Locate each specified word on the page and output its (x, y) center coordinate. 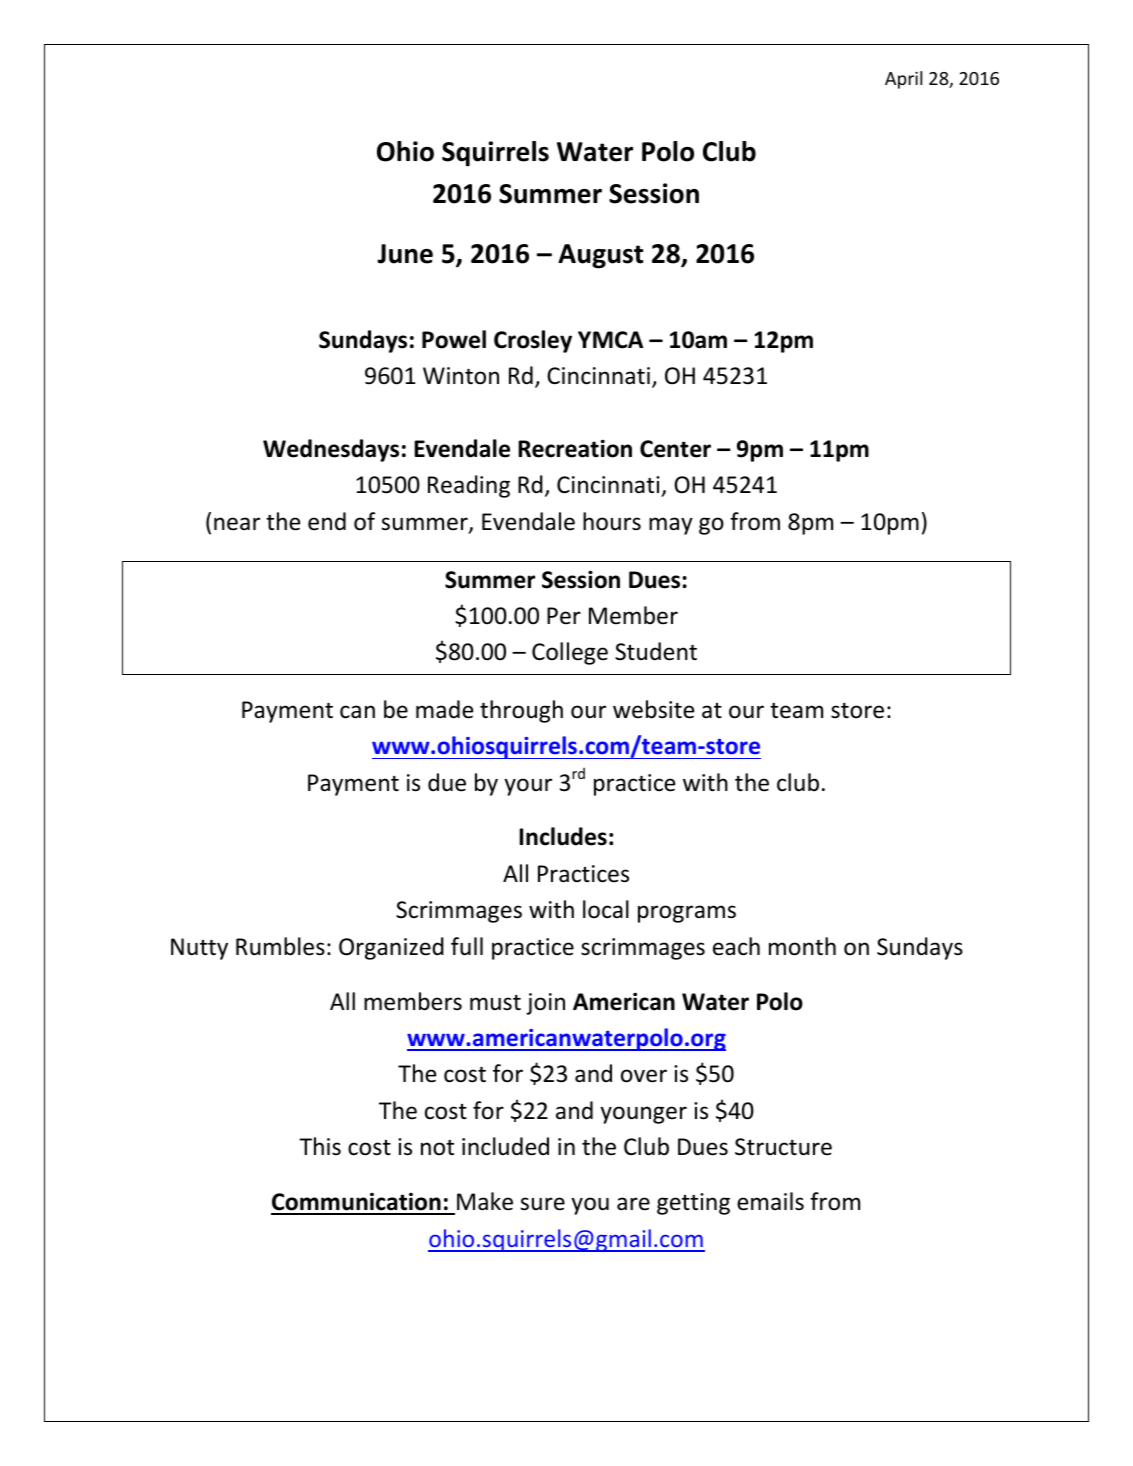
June (405, 254)
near (237, 524)
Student (656, 651)
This (320, 1146)
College (570, 653)
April (903, 80)
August (600, 256)
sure (542, 1204)
